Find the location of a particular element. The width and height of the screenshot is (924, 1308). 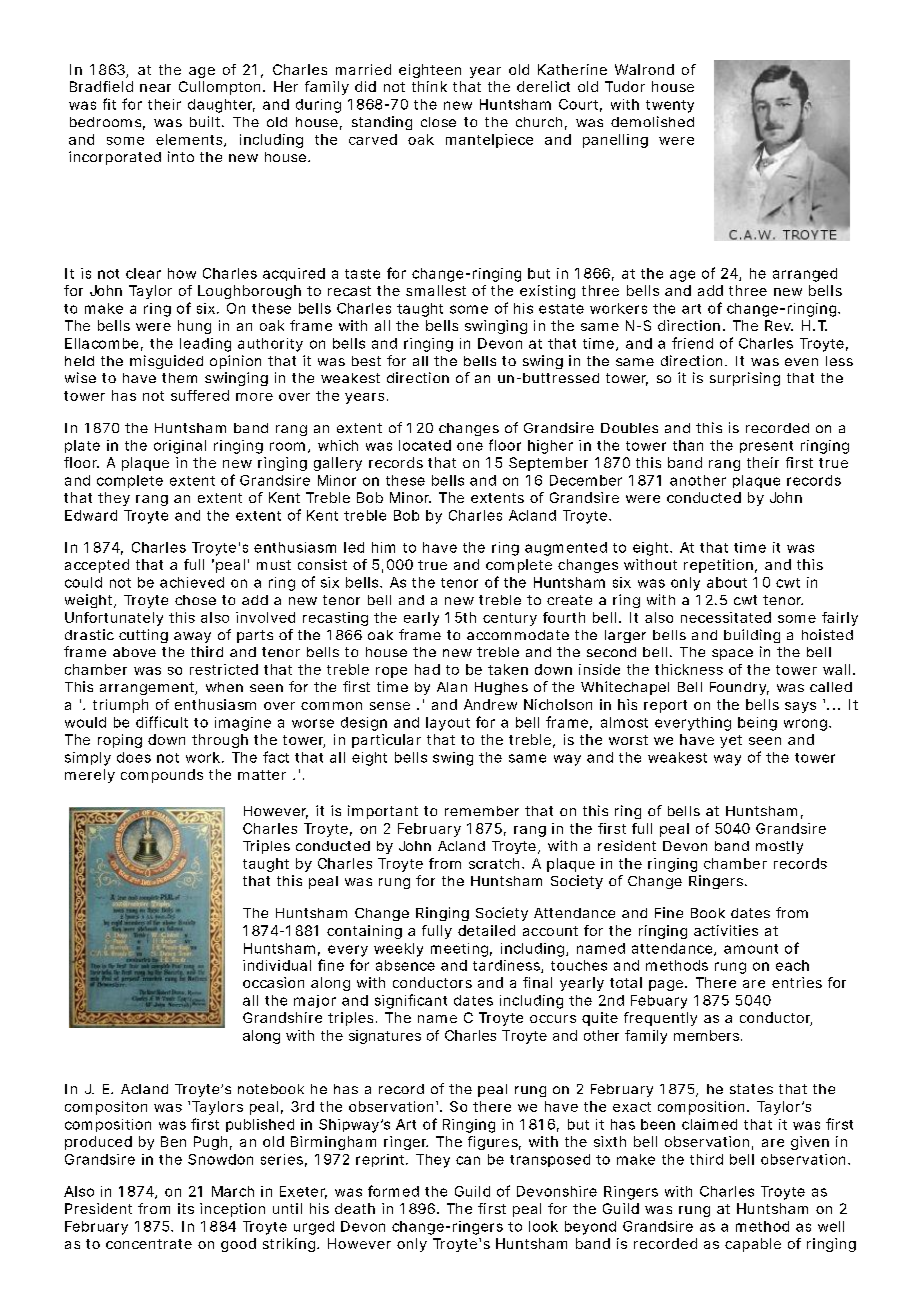

scratch is located at coordinates (494, 863).
